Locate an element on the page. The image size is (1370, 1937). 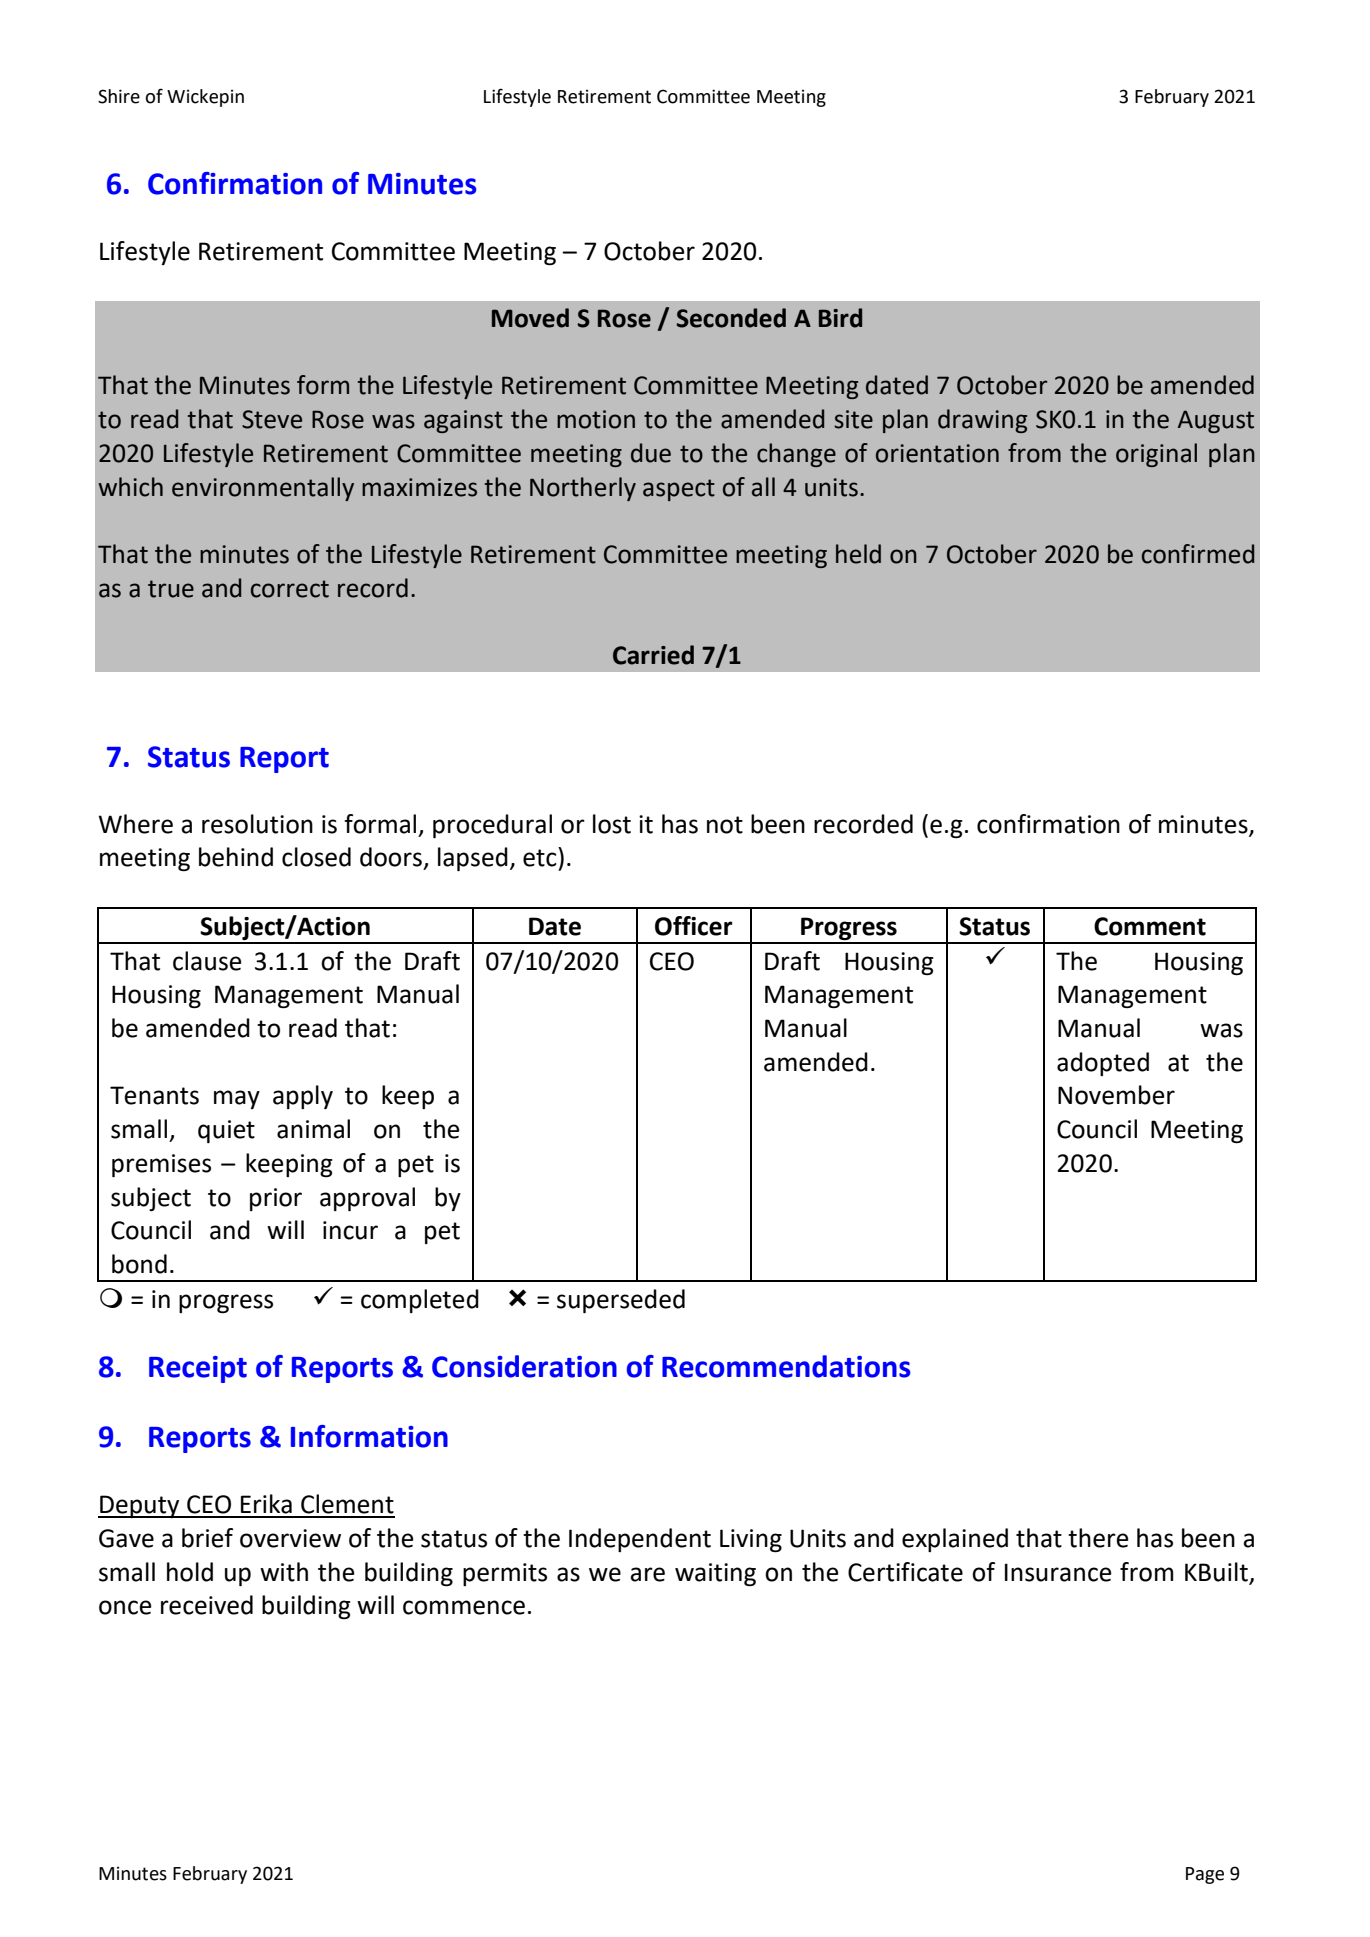
correct is located at coordinates (290, 589).
